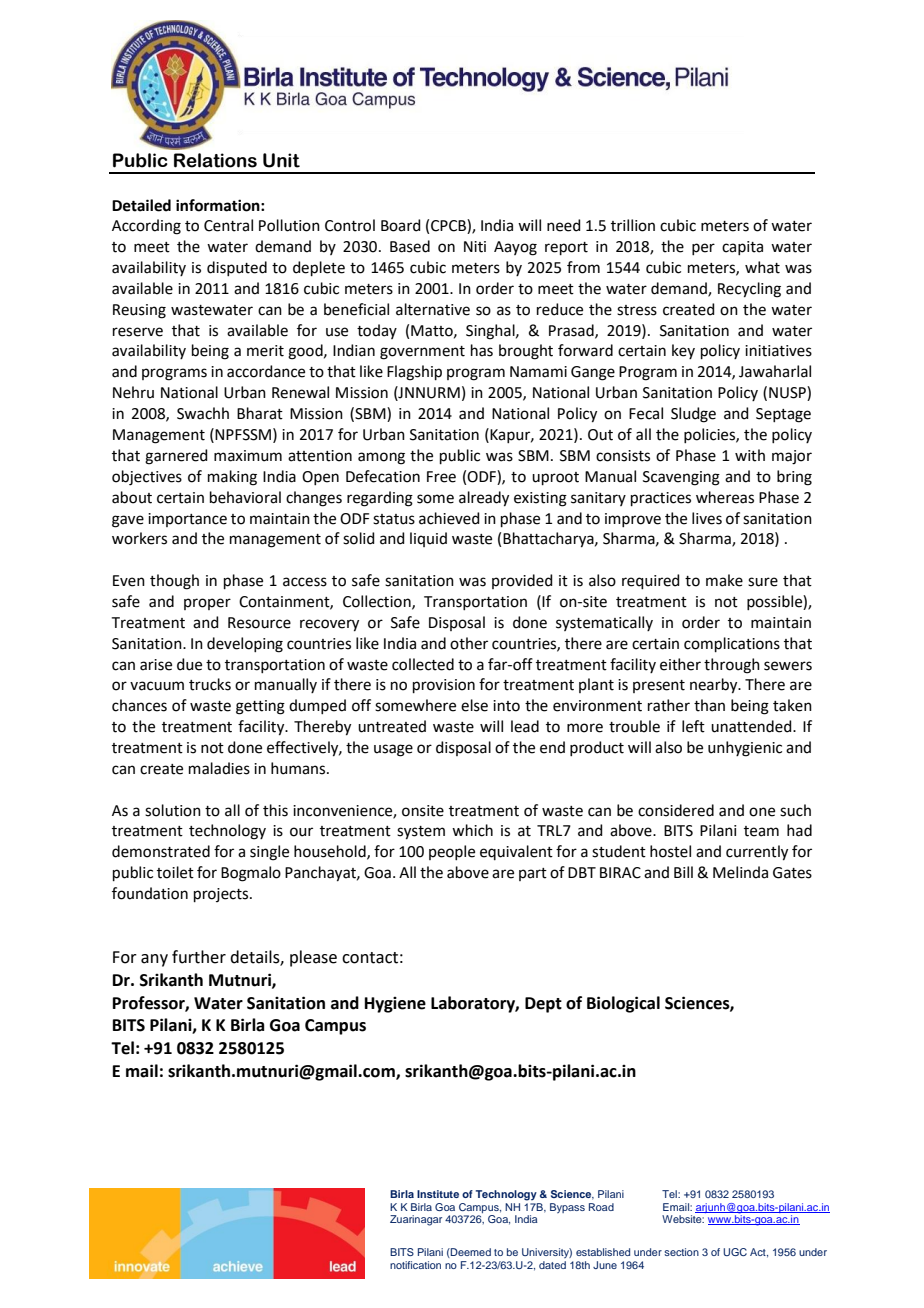 The height and width of the screenshot is (1308, 924). Describe the element at coordinates (742, 248) in the screenshot. I see `capita` at that location.
